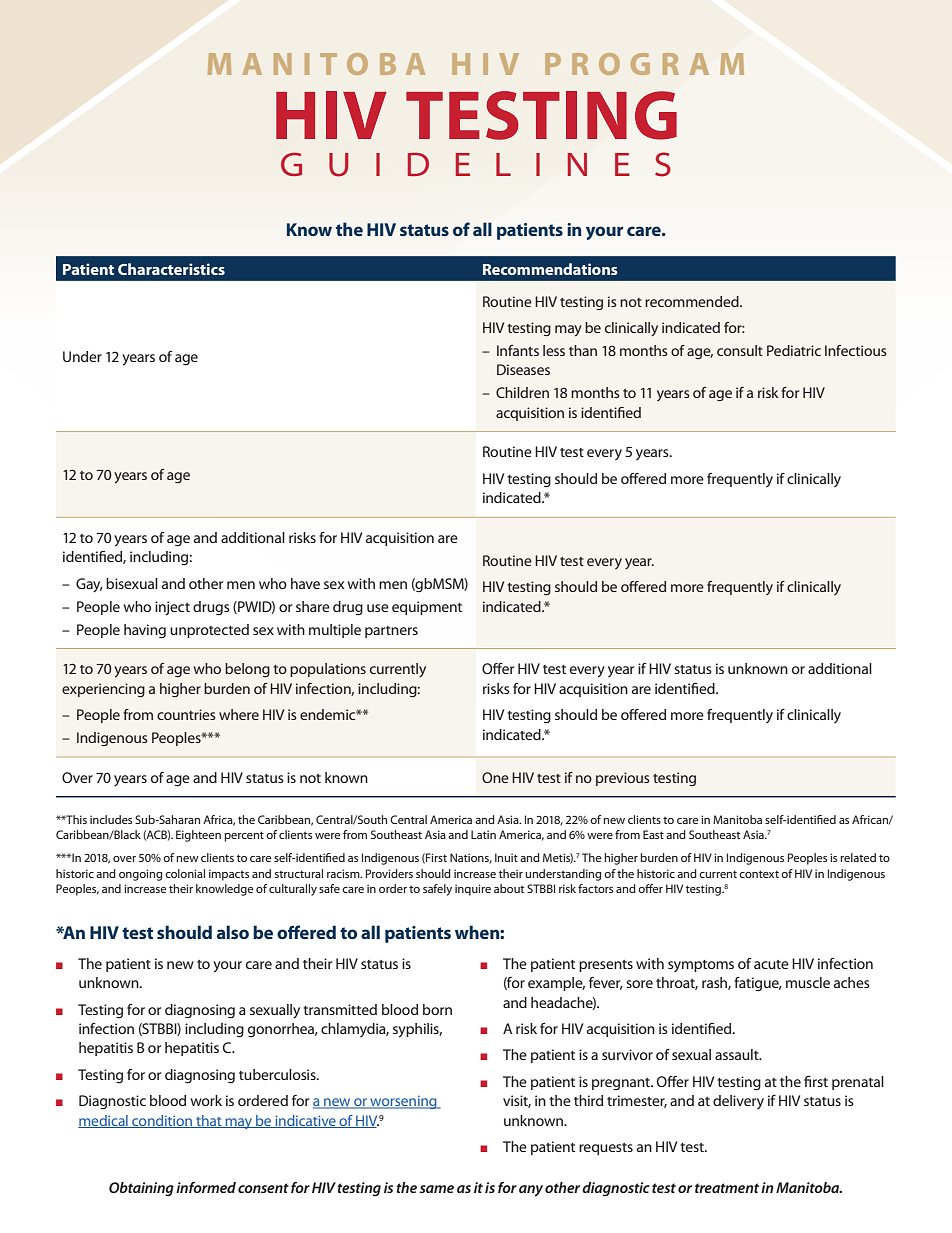 This document has width=952, height=1233. Describe the element at coordinates (644, 64) in the document. I see `PROGRAM` at that location.
